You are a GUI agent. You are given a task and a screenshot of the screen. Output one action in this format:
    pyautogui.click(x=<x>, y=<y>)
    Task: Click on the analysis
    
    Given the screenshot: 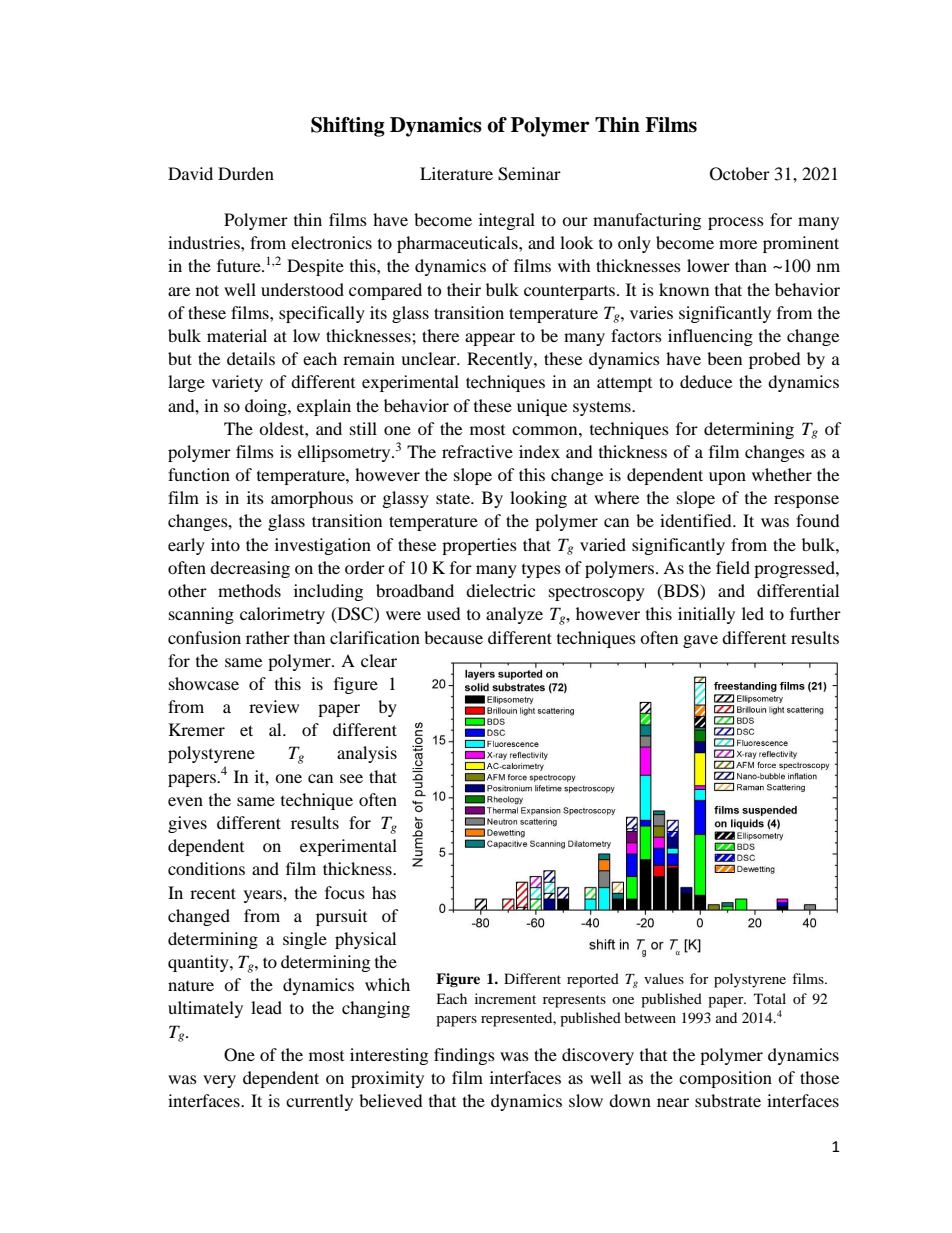 What is the action you would take?
    pyautogui.click(x=367, y=754)
